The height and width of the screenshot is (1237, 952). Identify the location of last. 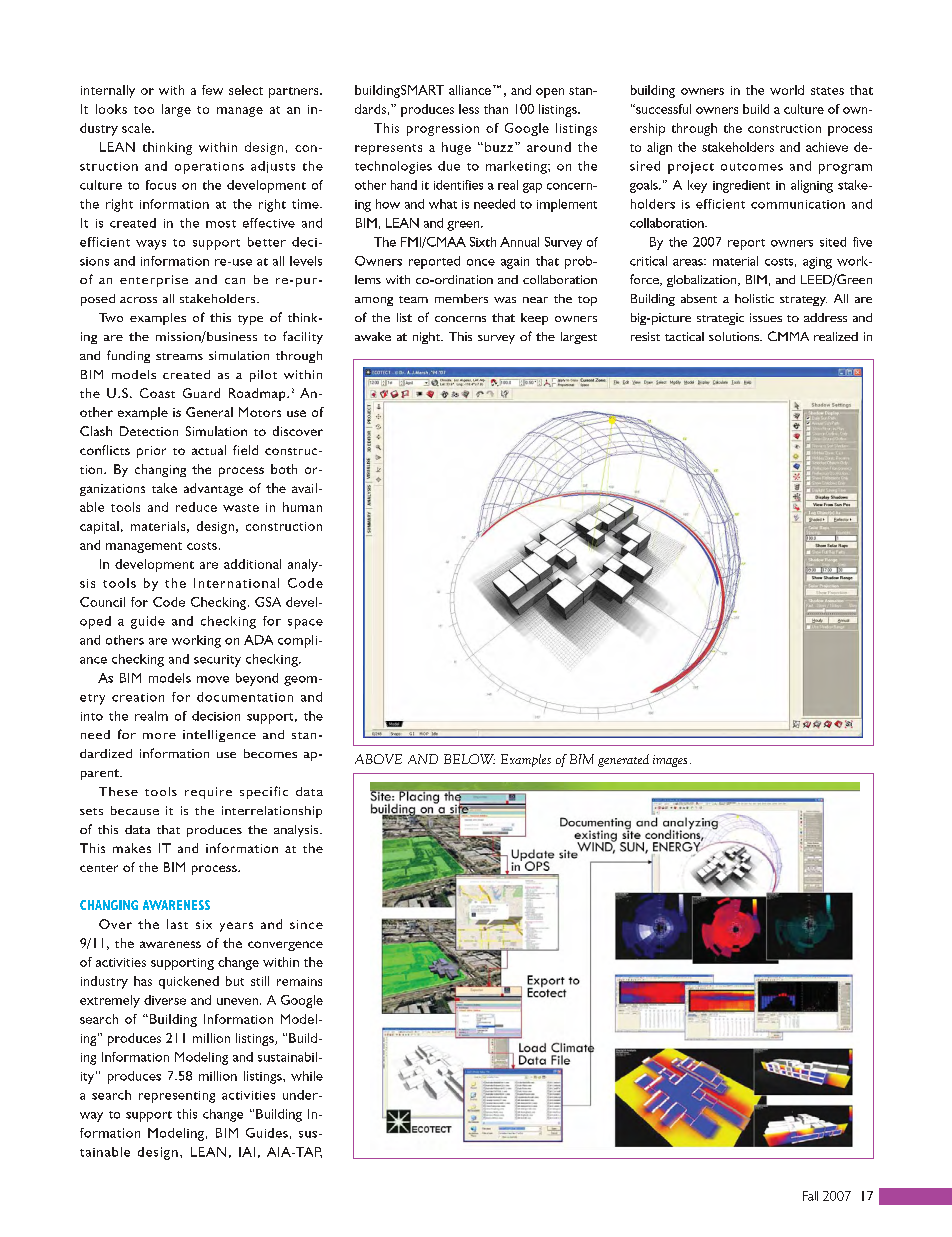
(177, 924).
